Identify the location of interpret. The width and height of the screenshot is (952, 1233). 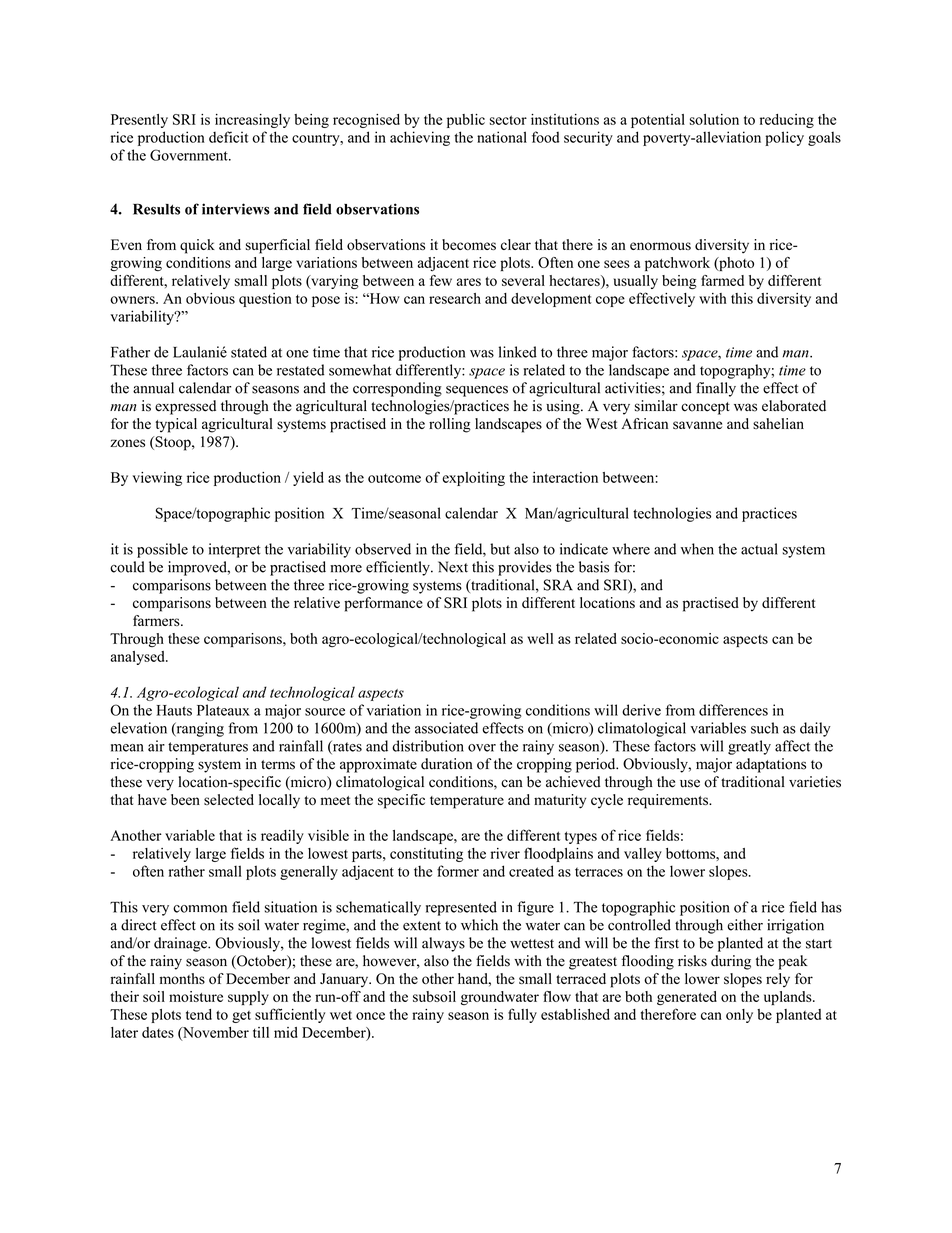
(235, 550).
